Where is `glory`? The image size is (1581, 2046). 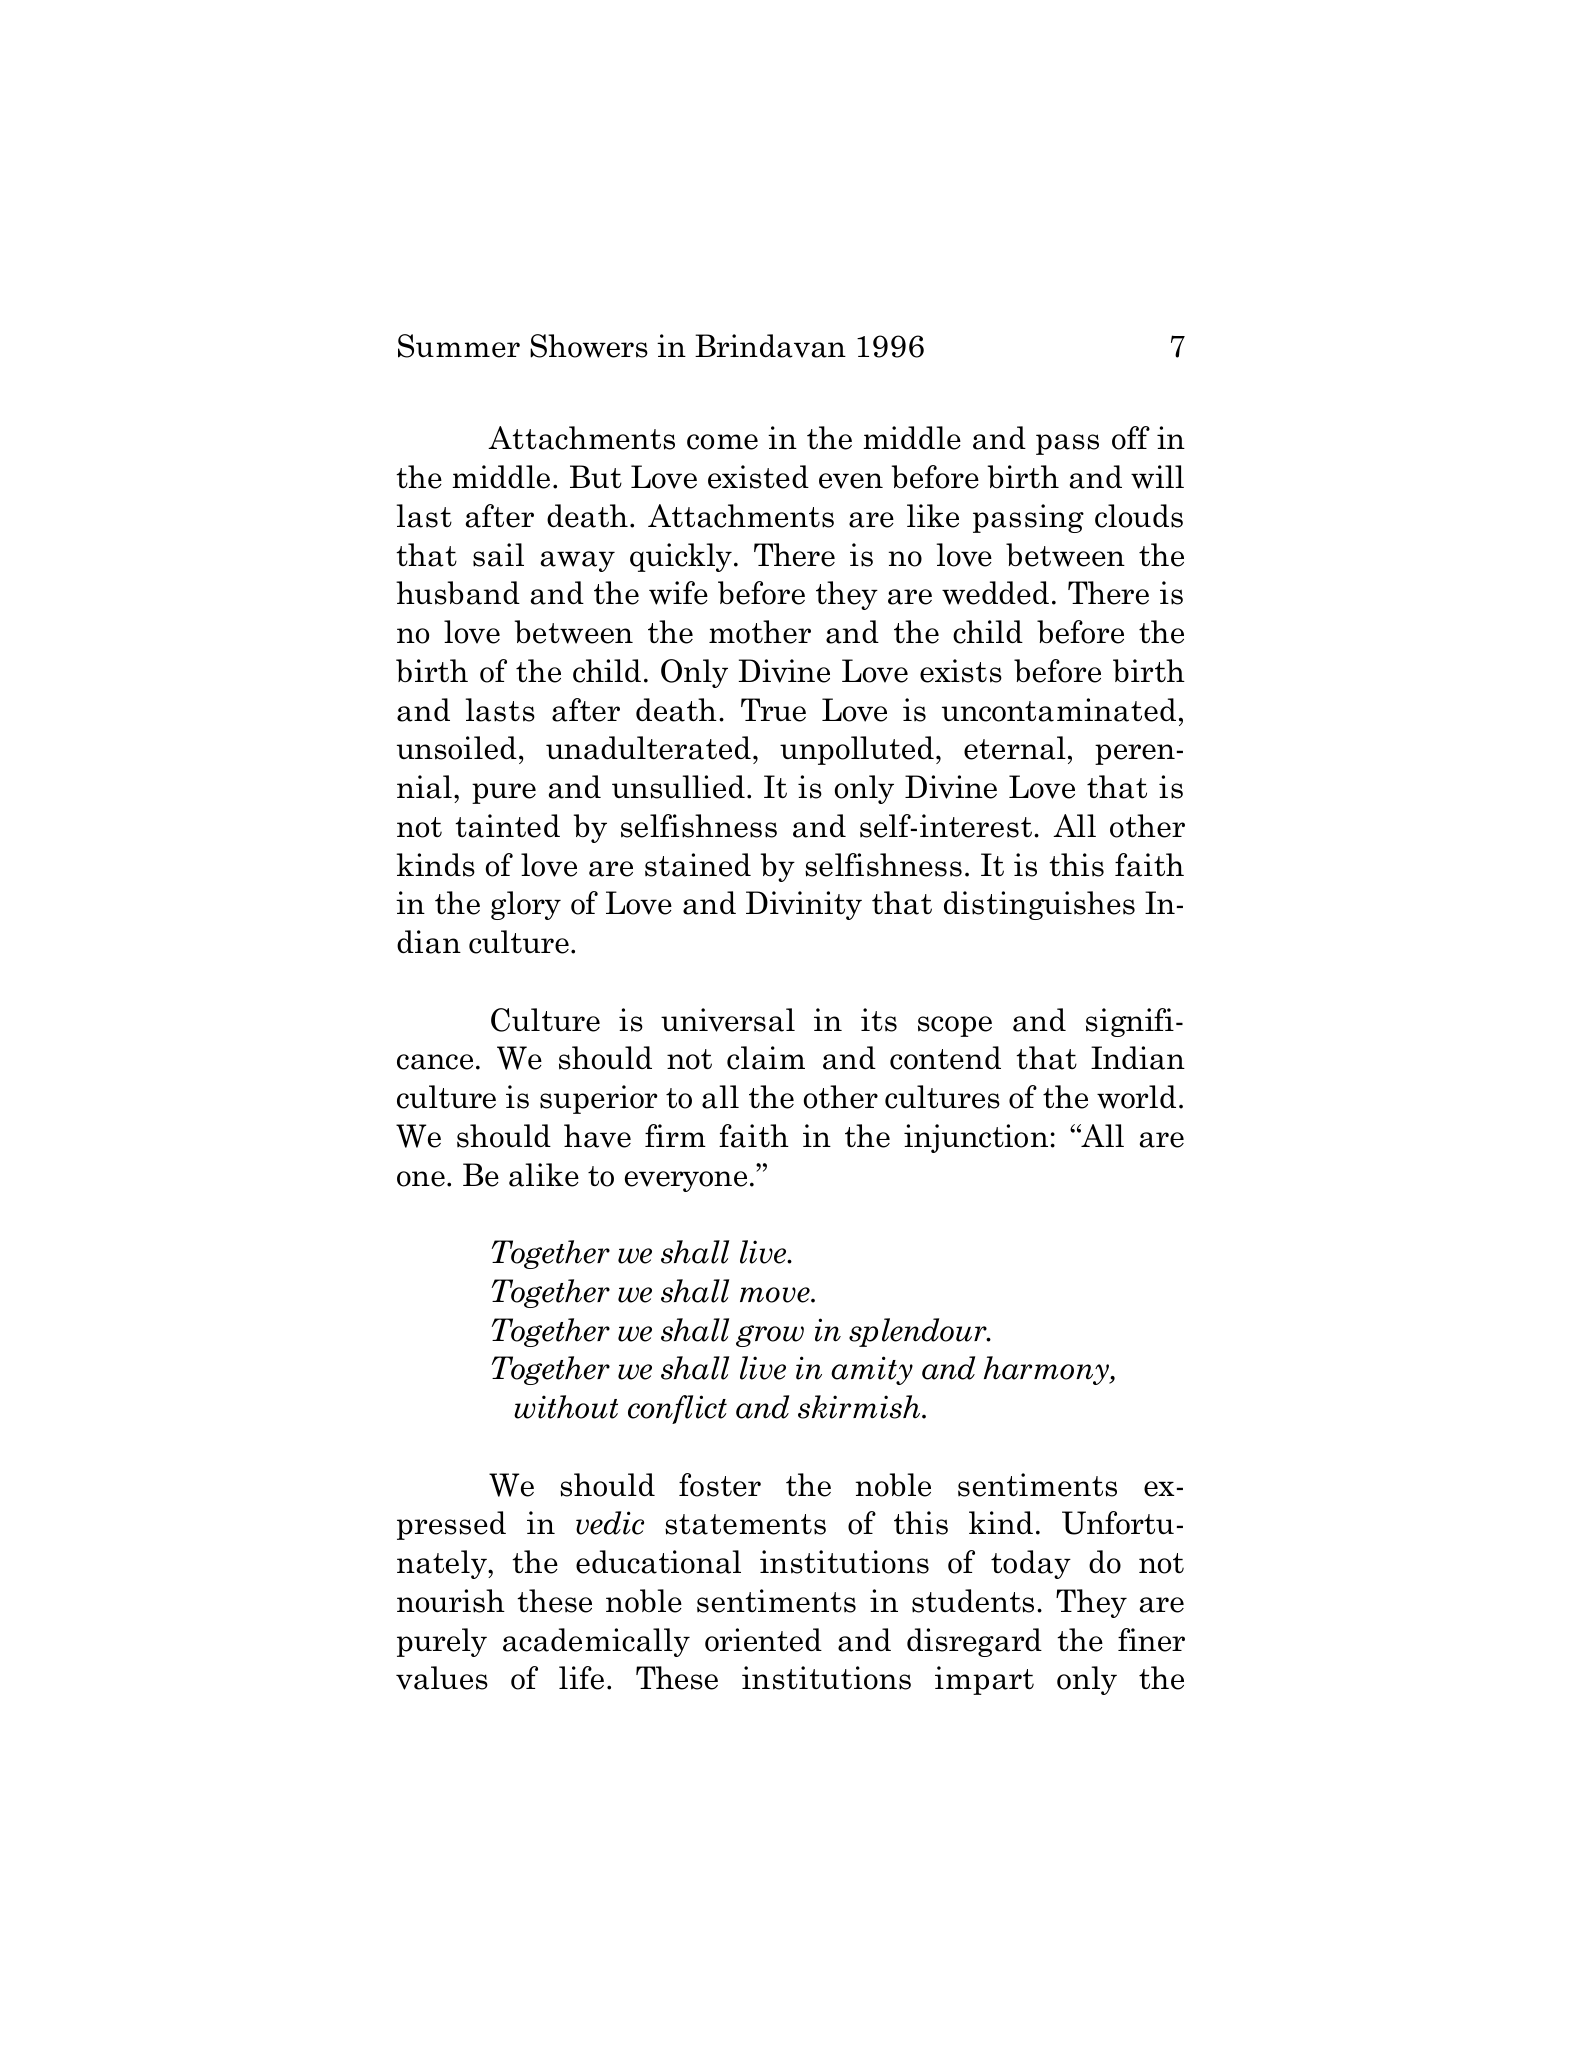 glory is located at coordinates (526, 905).
